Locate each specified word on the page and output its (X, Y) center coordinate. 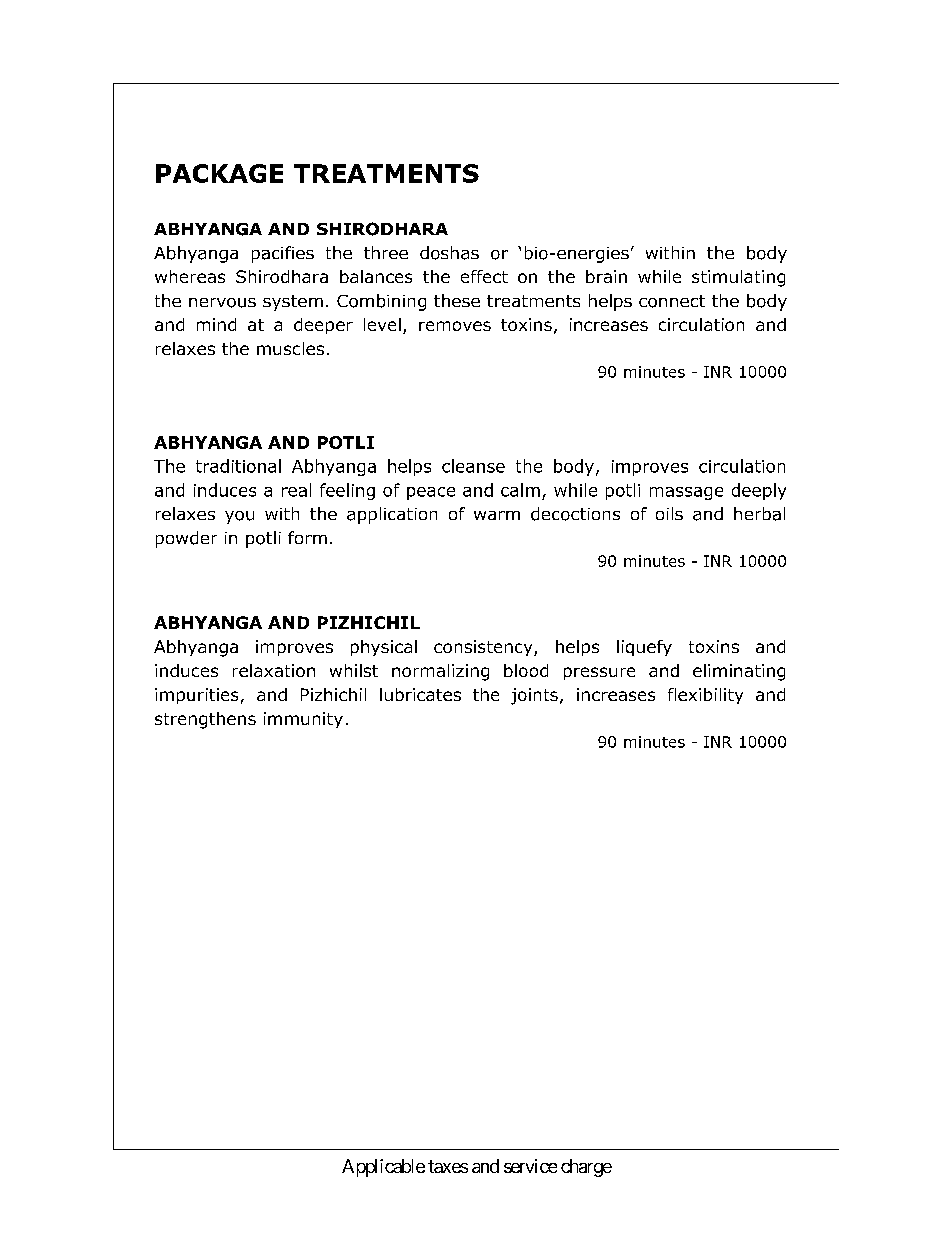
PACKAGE (219, 173)
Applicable (383, 1168)
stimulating (738, 278)
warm (497, 515)
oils (669, 513)
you (239, 517)
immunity (303, 720)
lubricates (420, 694)
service (530, 1166)
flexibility (705, 696)
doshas (449, 253)
